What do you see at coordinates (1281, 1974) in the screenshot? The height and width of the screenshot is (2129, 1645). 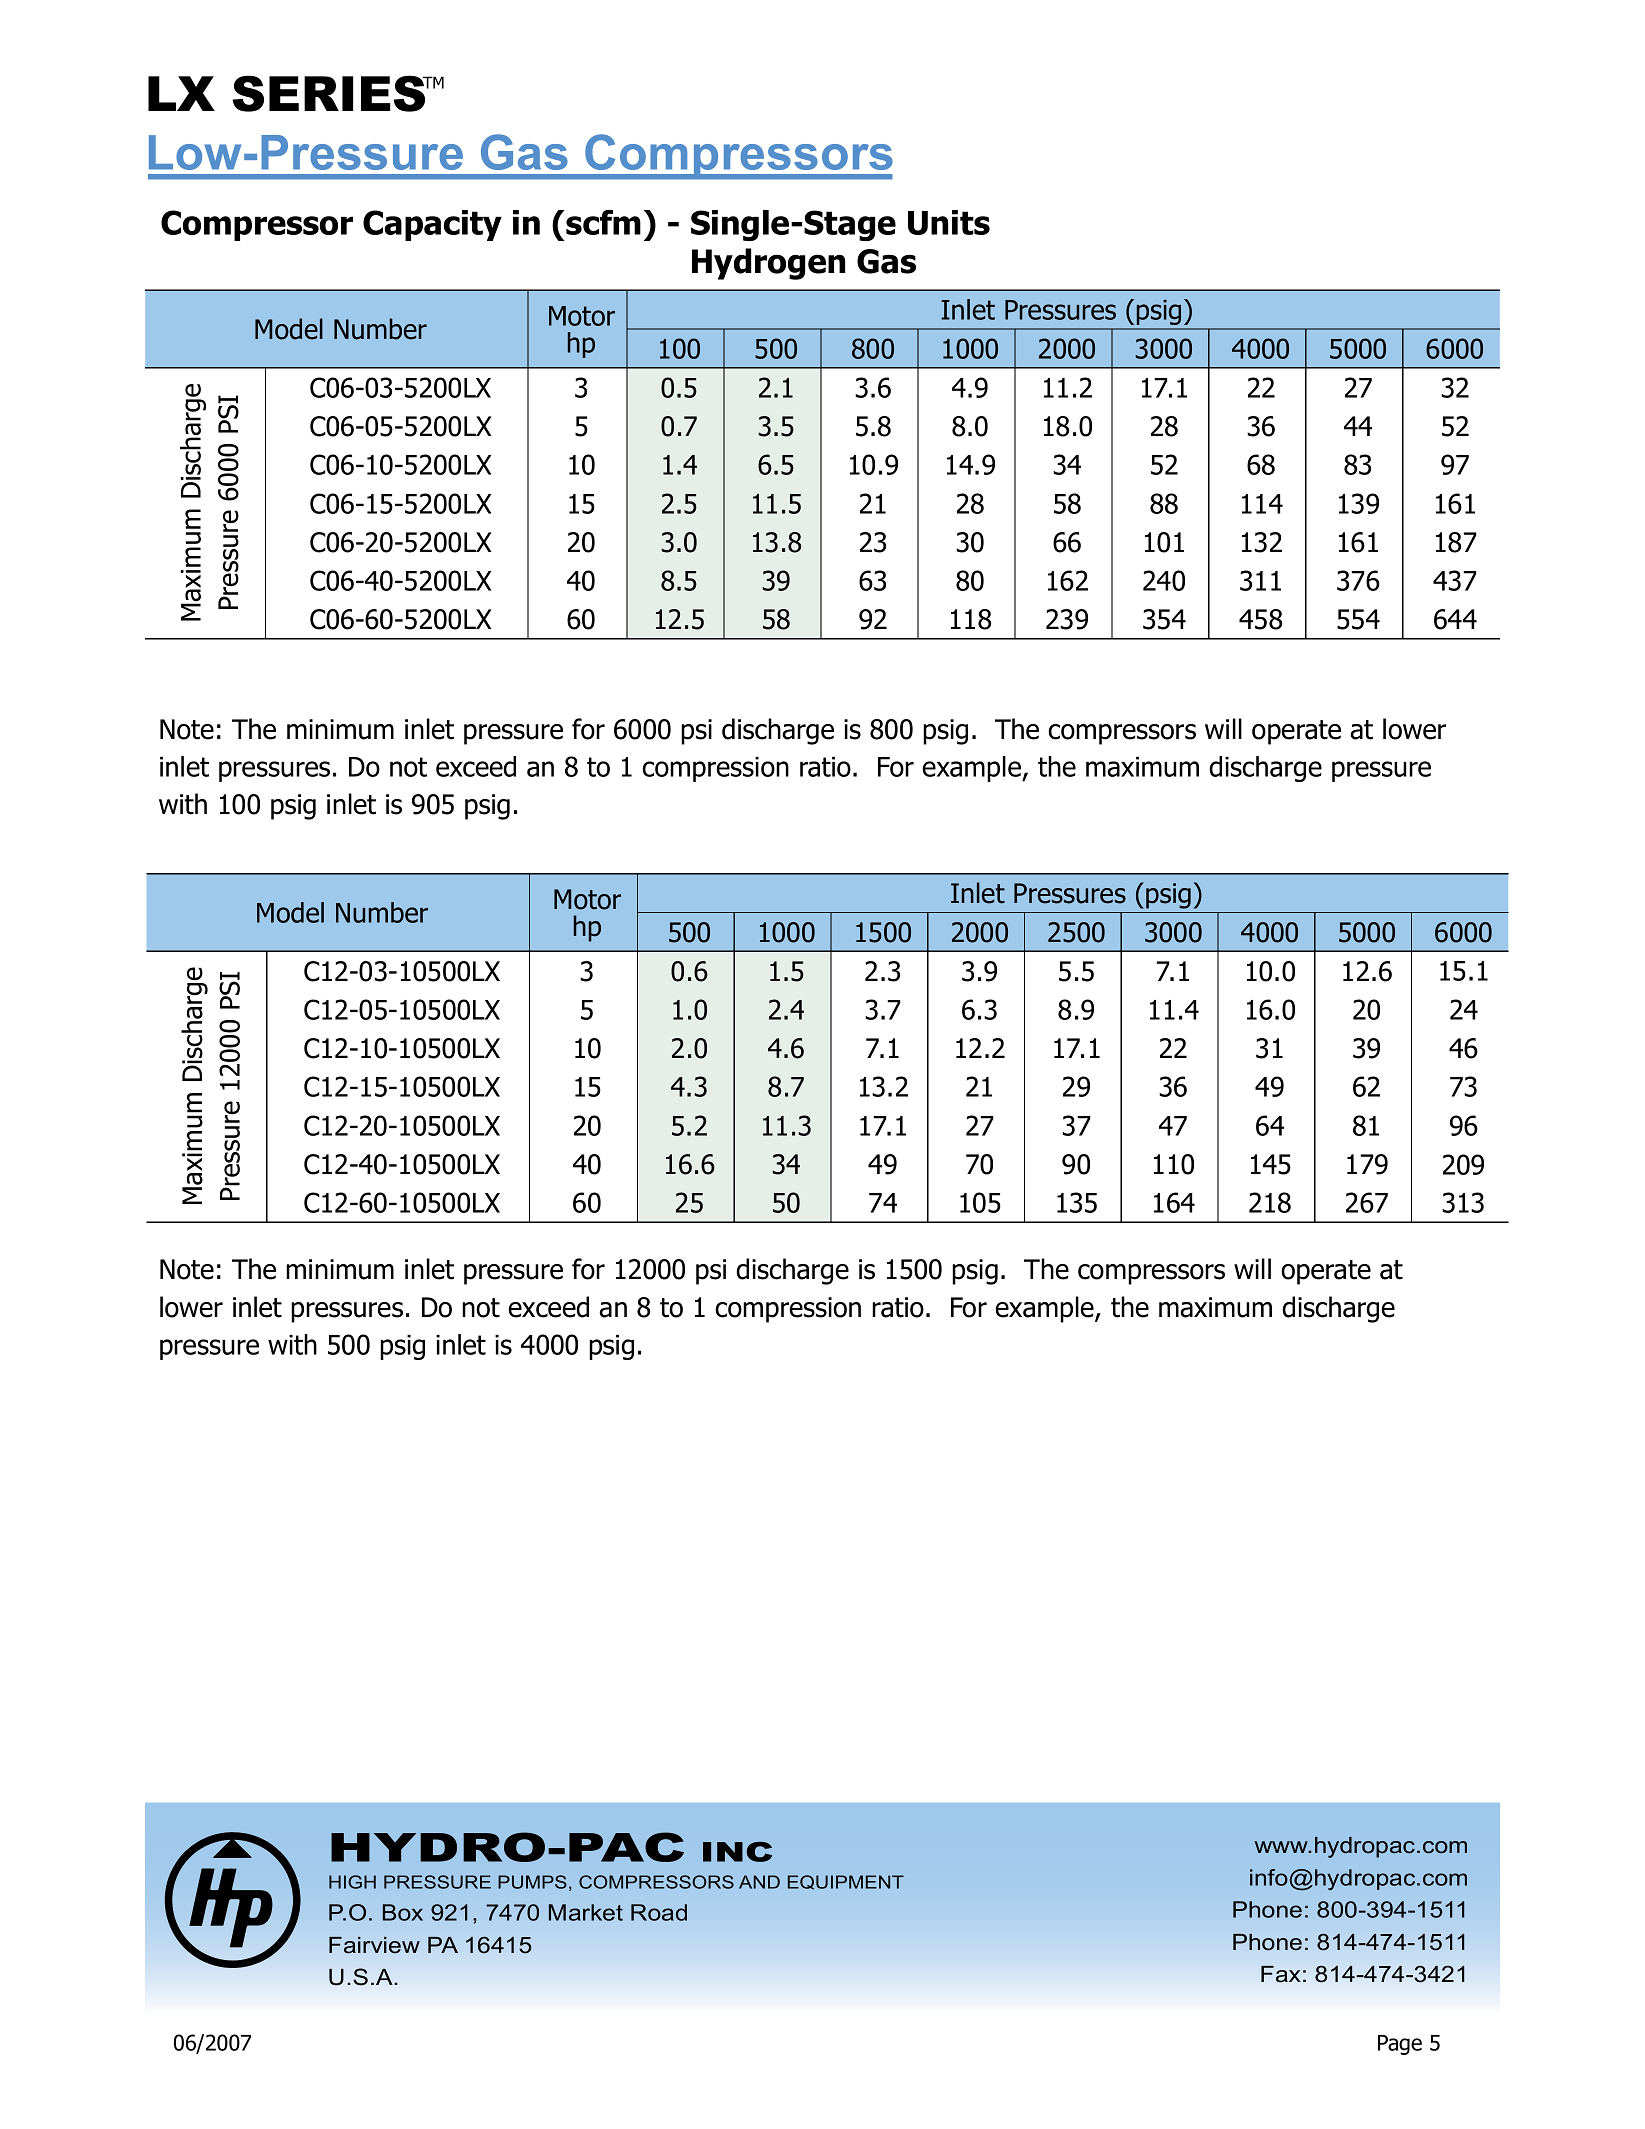 I see `Fax` at bounding box center [1281, 1974].
